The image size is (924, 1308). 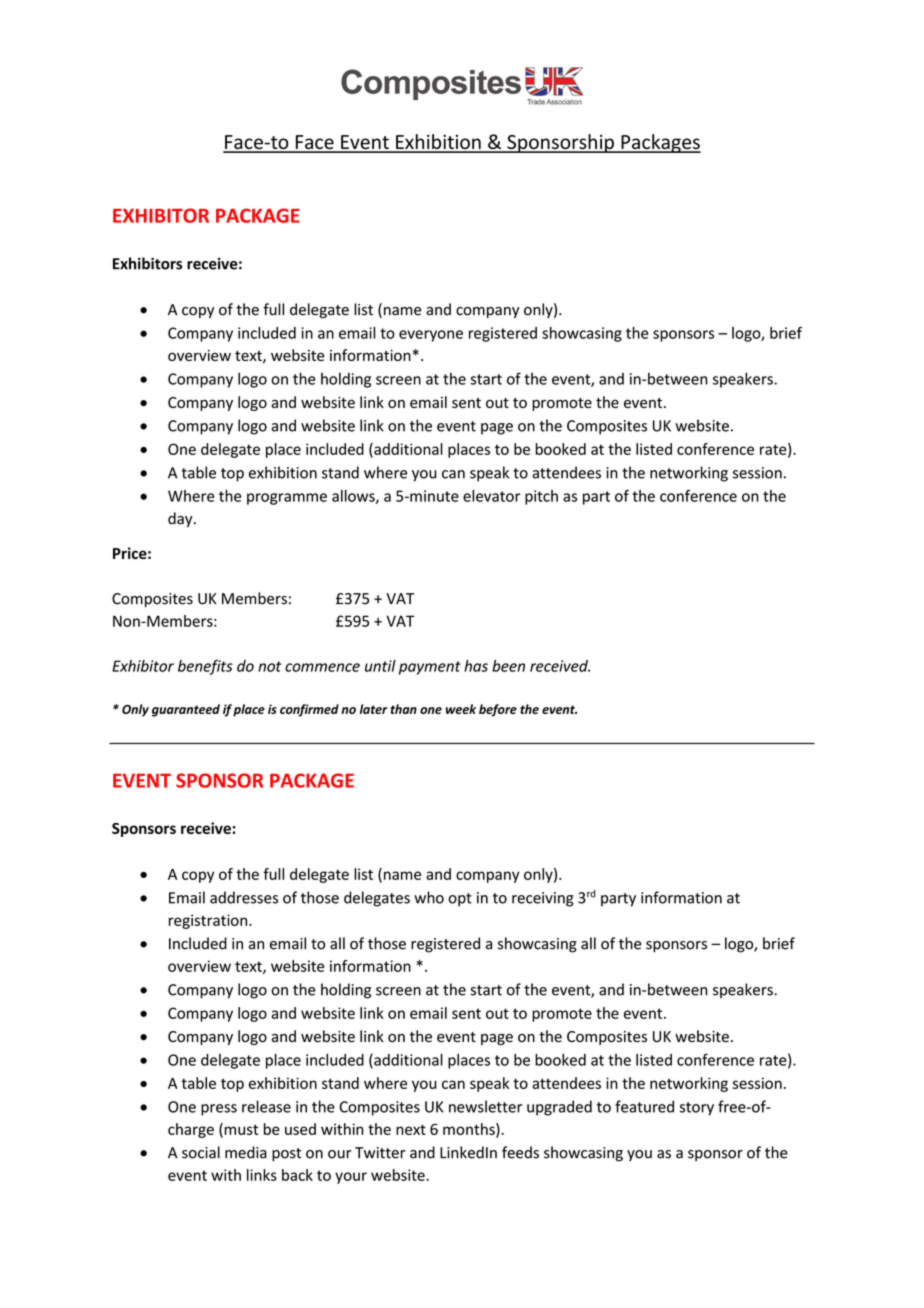 What do you see at coordinates (411, 1129) in the document?
I see `next` at bounding box center [411, 1129].
